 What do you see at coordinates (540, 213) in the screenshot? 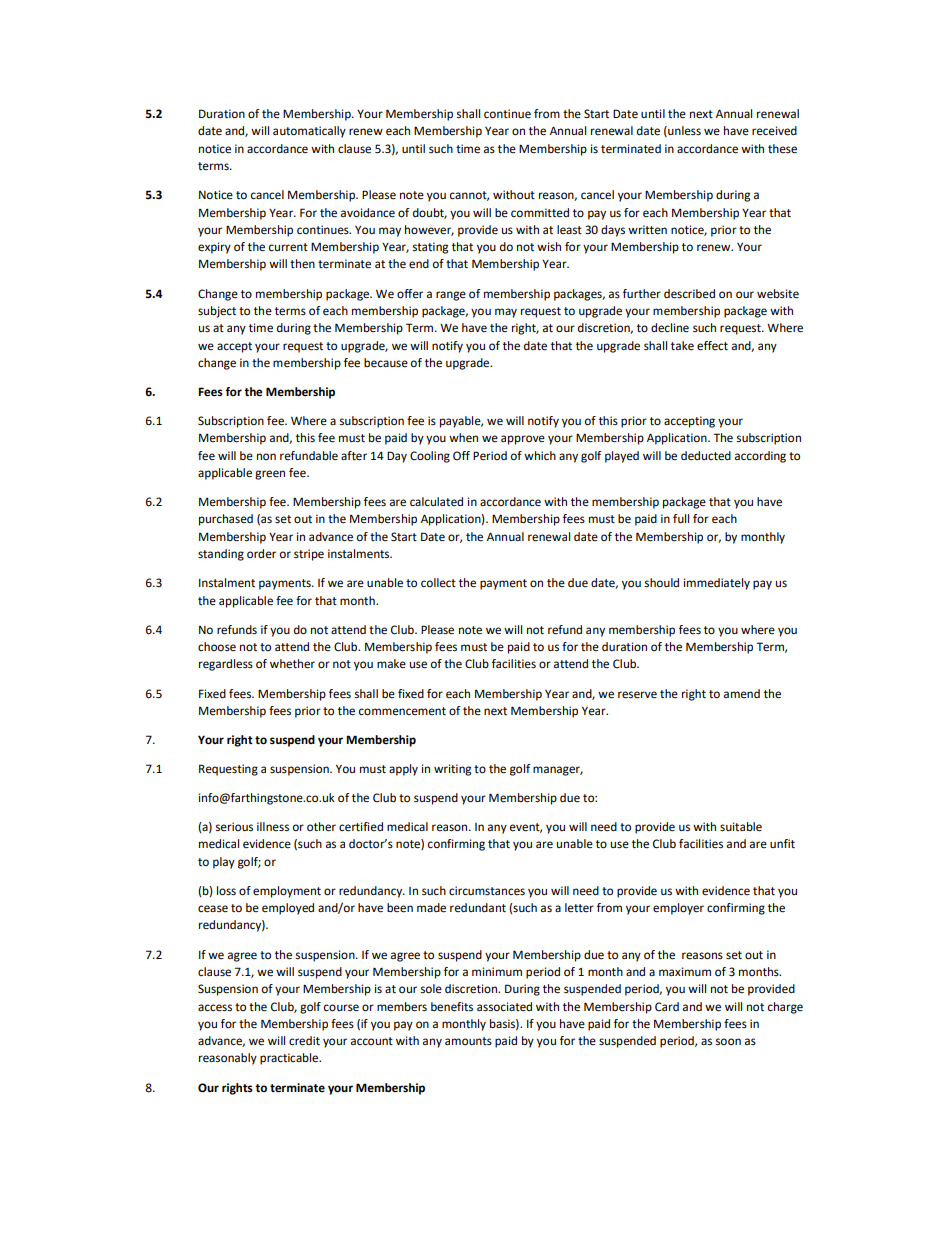
I see `committed` at bounding box center [540, 213].
